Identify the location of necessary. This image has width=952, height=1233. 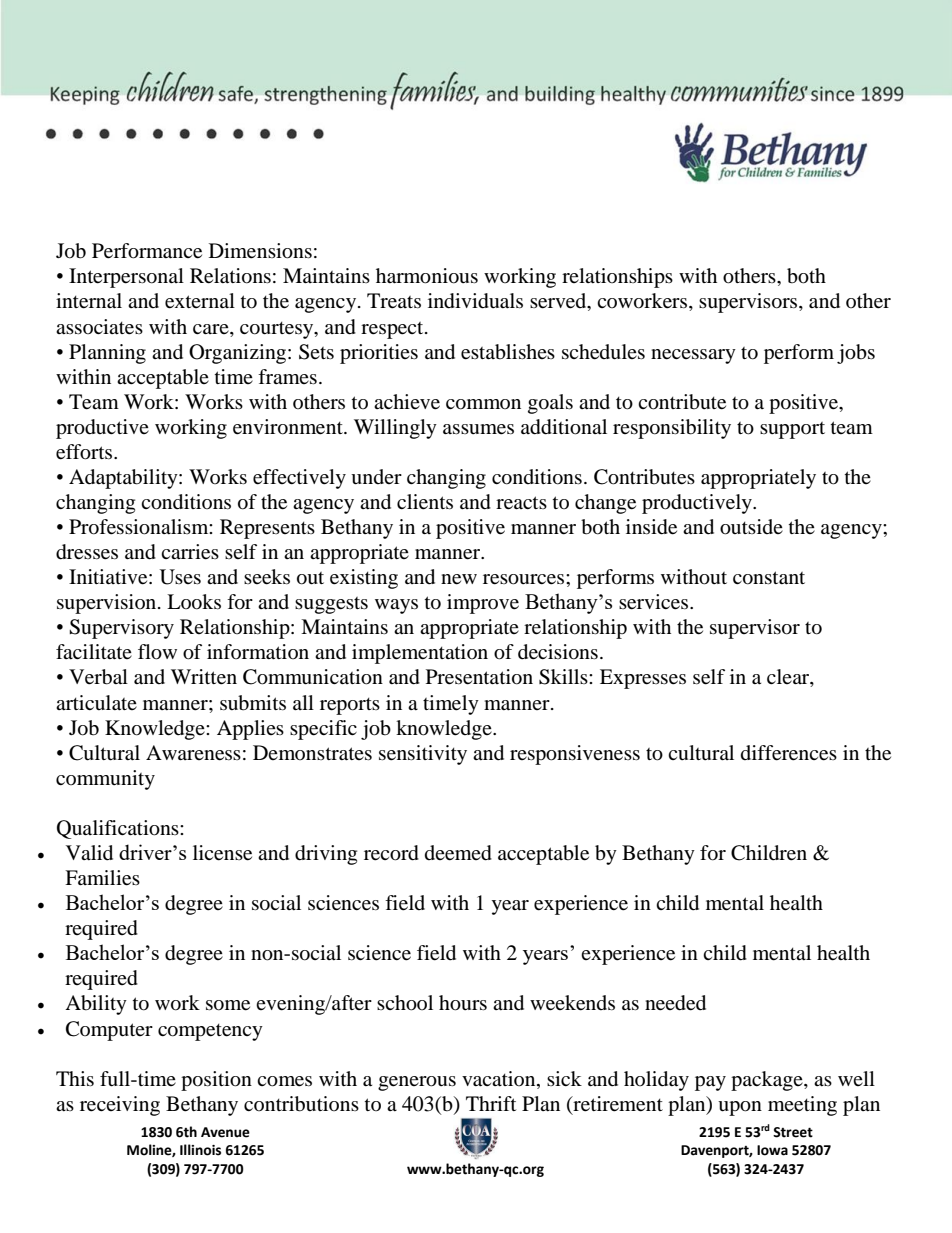
(693, 356).
